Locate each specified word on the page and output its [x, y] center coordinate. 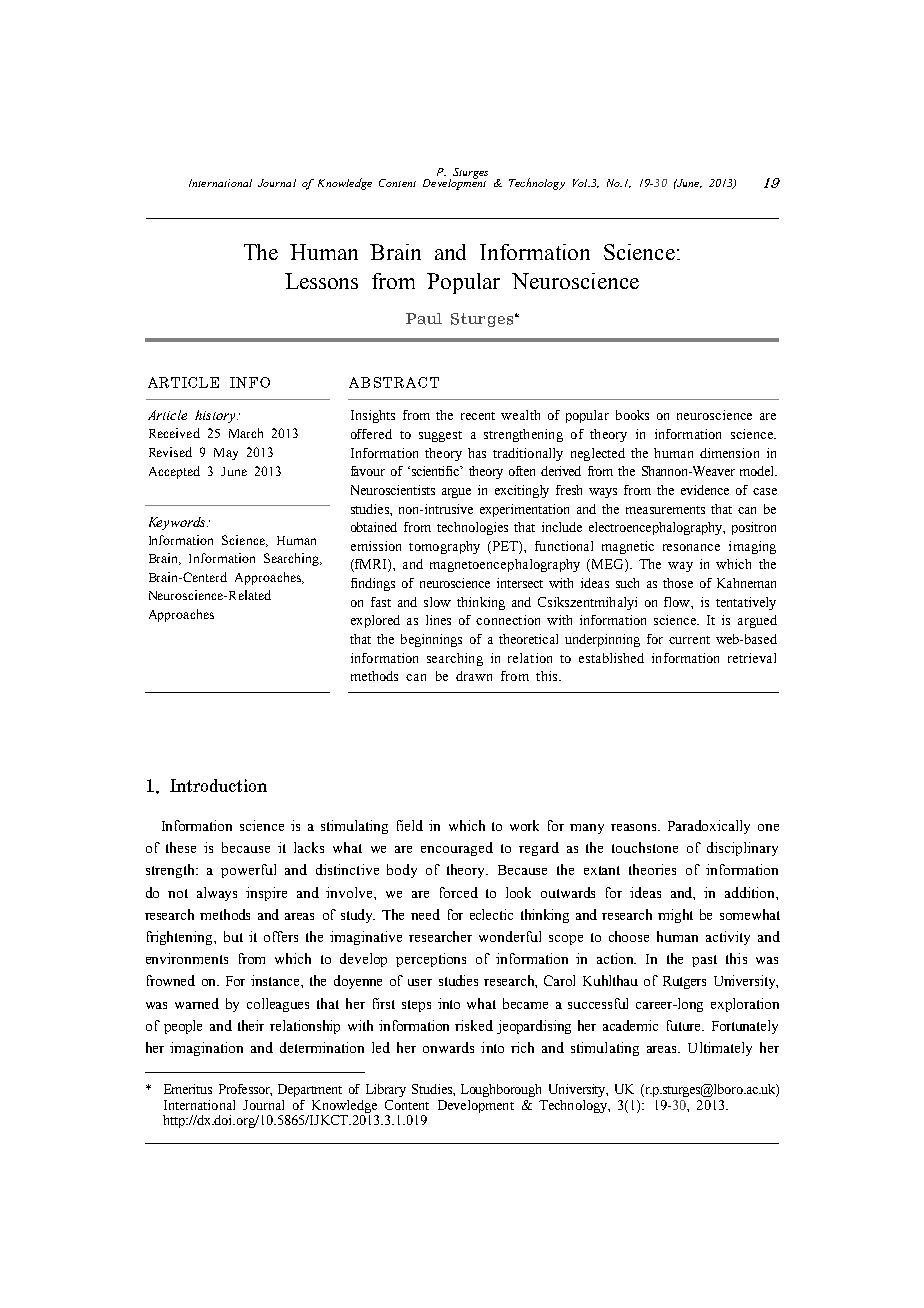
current [689, 640]
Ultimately [720, 1049]
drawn [474, 676]
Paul [424, 319]
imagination [206, 1049]
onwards [448, 1047]
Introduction [218, 785]
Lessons [321, 281]
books [632, 415]
